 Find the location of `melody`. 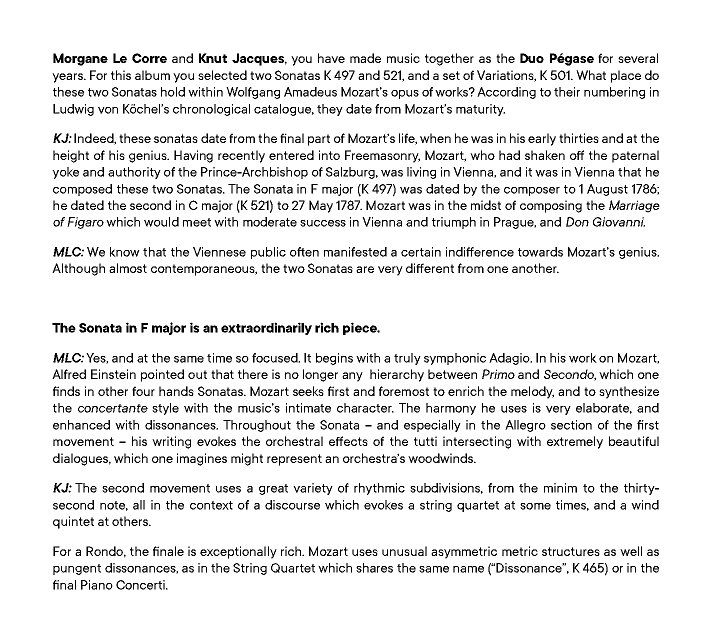

melody is located at coordinates (532, 392).
